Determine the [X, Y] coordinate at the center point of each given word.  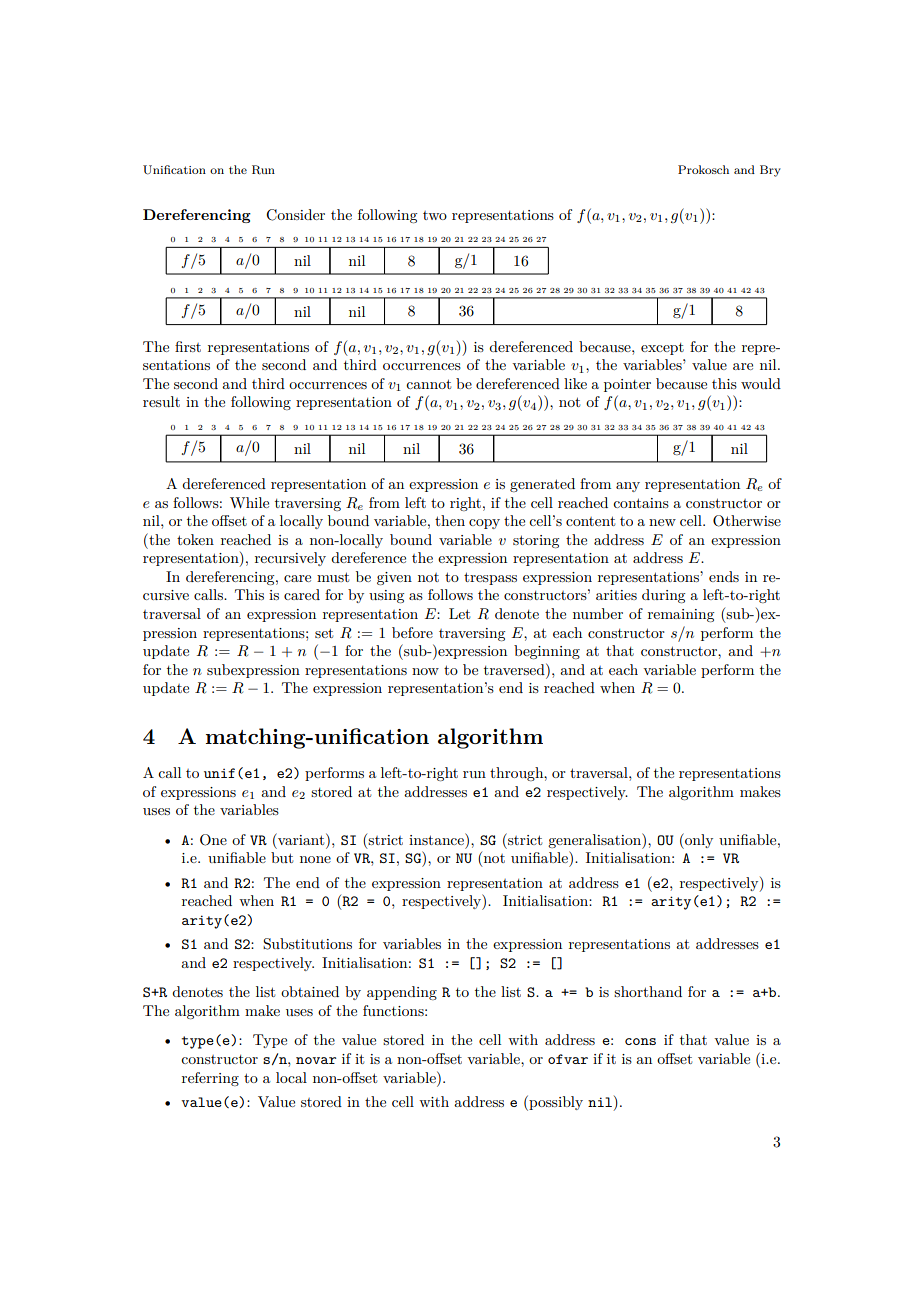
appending [402, 993]
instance [437, 839]
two [435, 215]
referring [210, 1079]
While [249, 502]
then [450, 520]
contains [641, 503]
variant [301, 839]
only [698, 841]
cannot [428, 384]
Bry [770, 171]
